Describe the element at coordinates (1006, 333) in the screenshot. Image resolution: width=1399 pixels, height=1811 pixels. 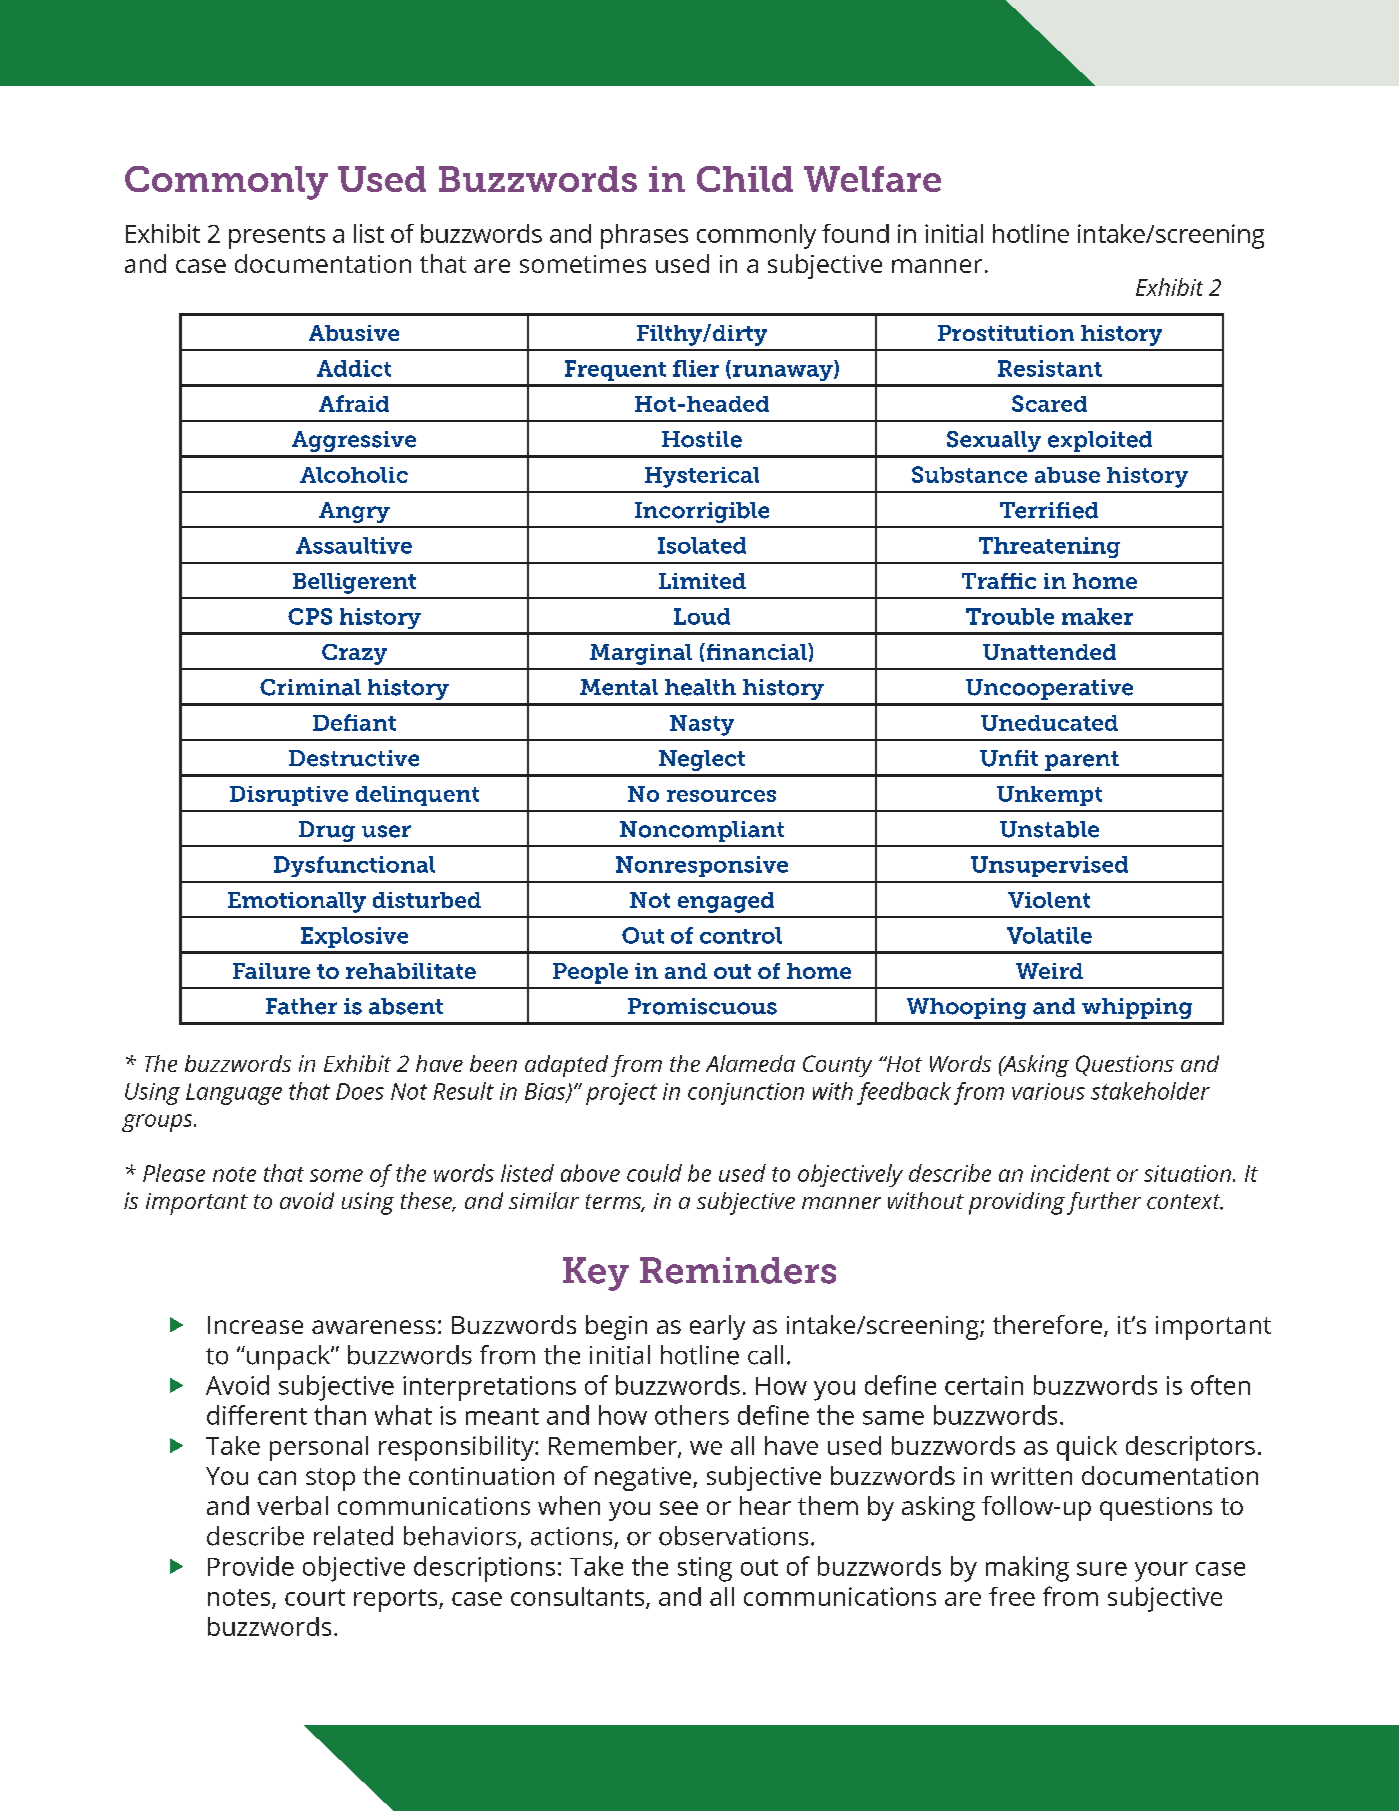
I see `Prostitution` at that location.
